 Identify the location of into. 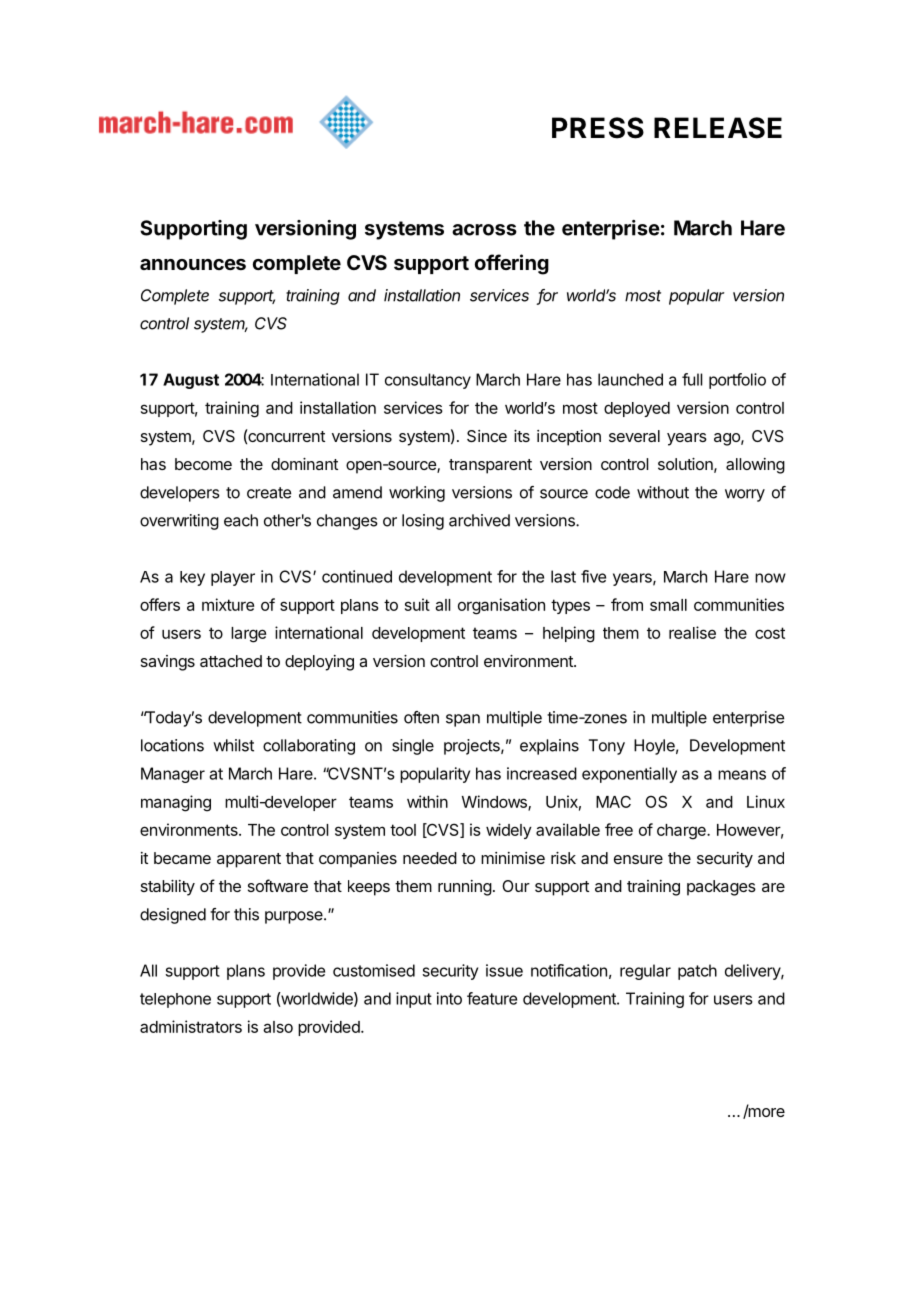
(449, 998).
